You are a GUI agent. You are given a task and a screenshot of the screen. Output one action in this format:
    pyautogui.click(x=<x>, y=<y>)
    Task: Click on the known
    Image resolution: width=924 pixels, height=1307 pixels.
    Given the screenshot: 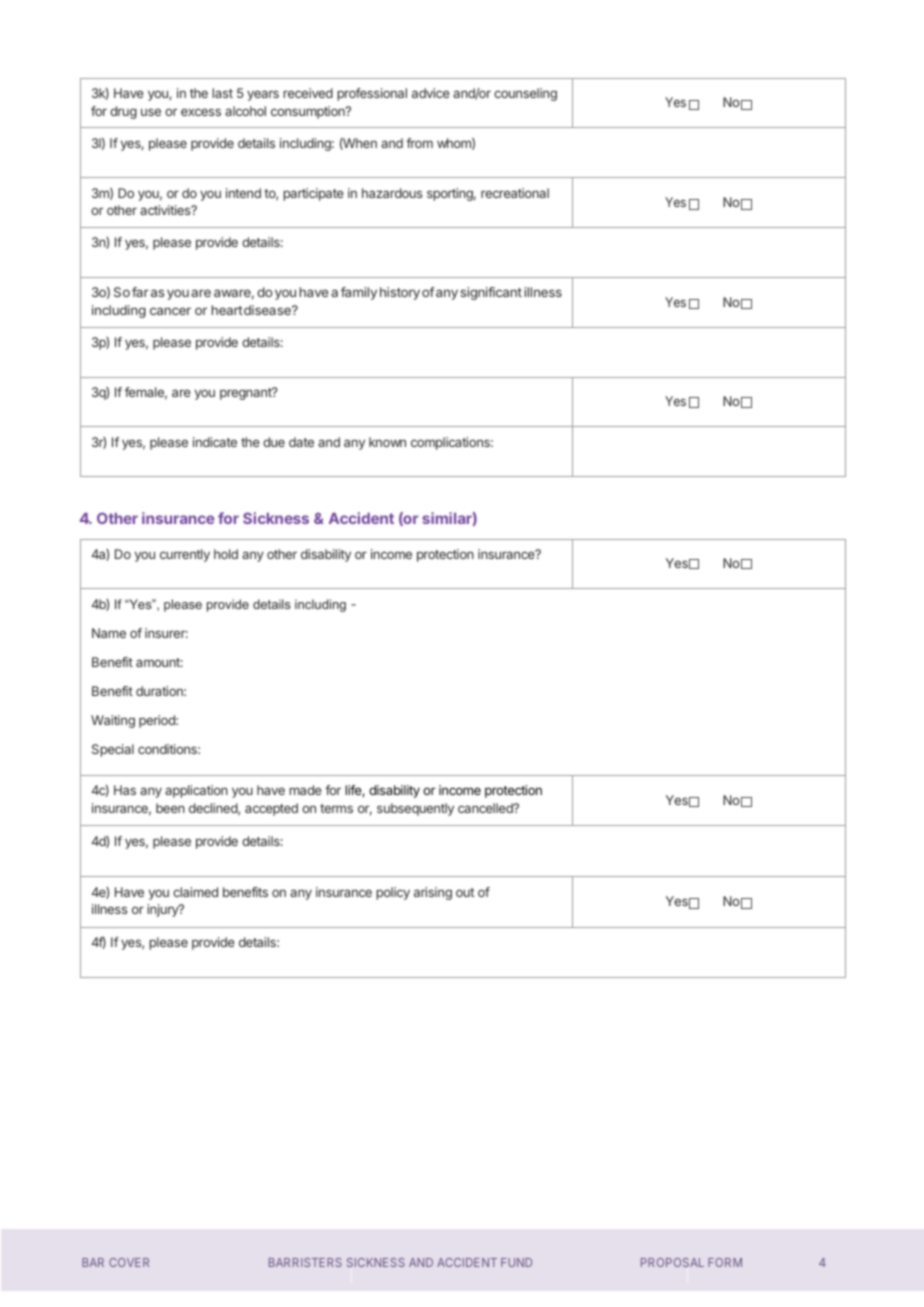 What is the action you would take?
    pyautogui.click(x=387, y=442)
